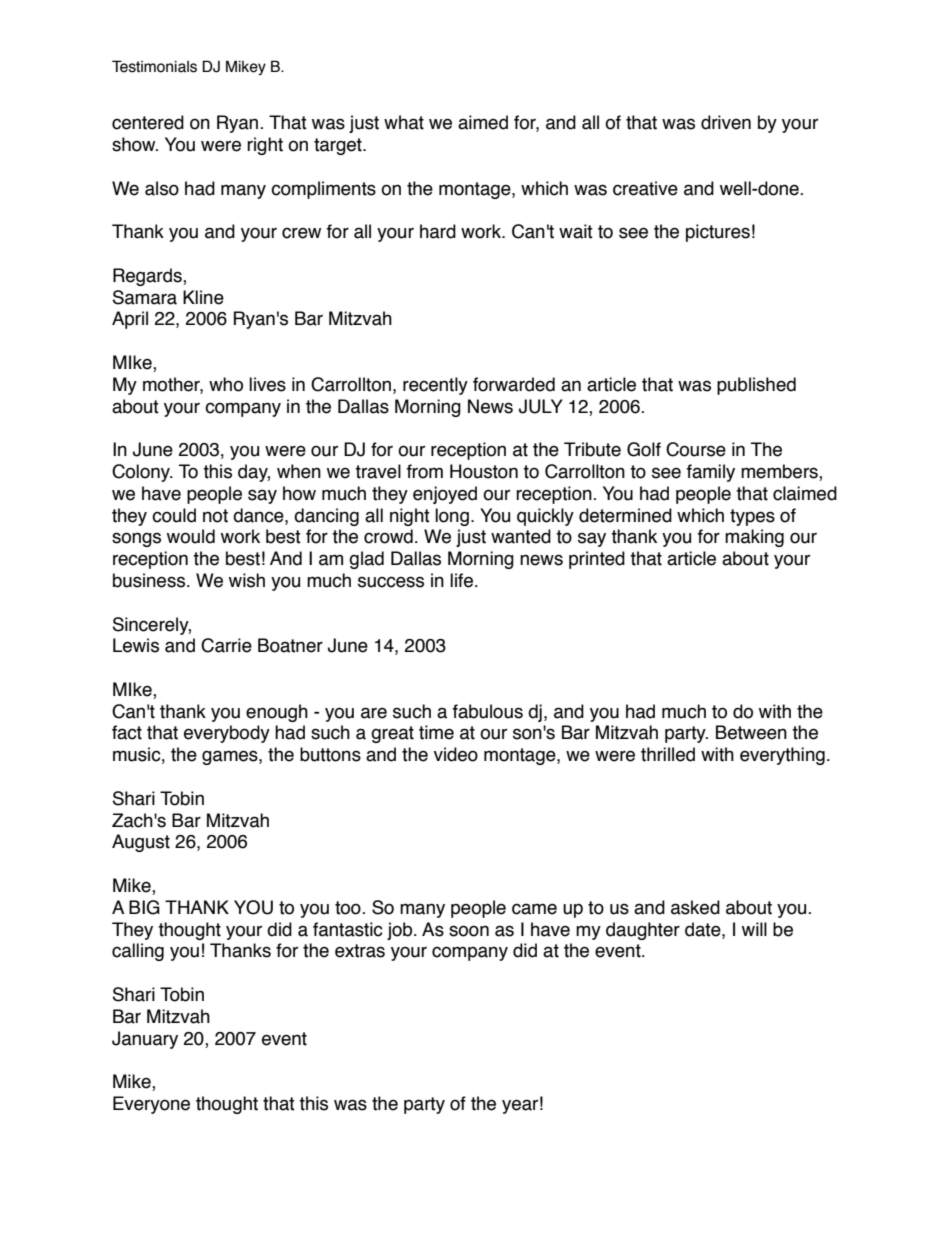  What do you see at coordinates (469, 931) in the page?
I see `soon` at bounding box center [469, 931].
